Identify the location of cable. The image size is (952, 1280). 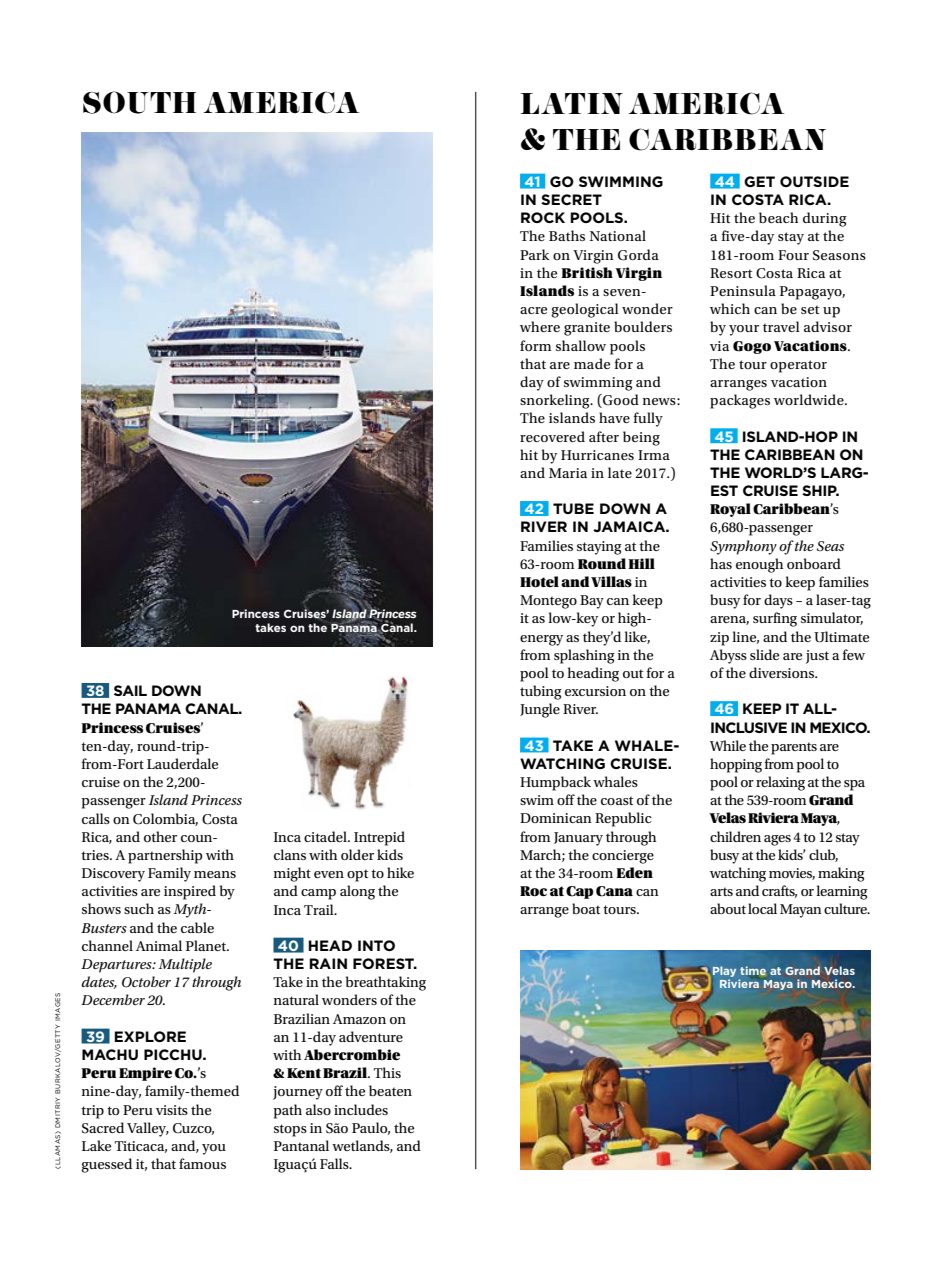
(197, 927).
